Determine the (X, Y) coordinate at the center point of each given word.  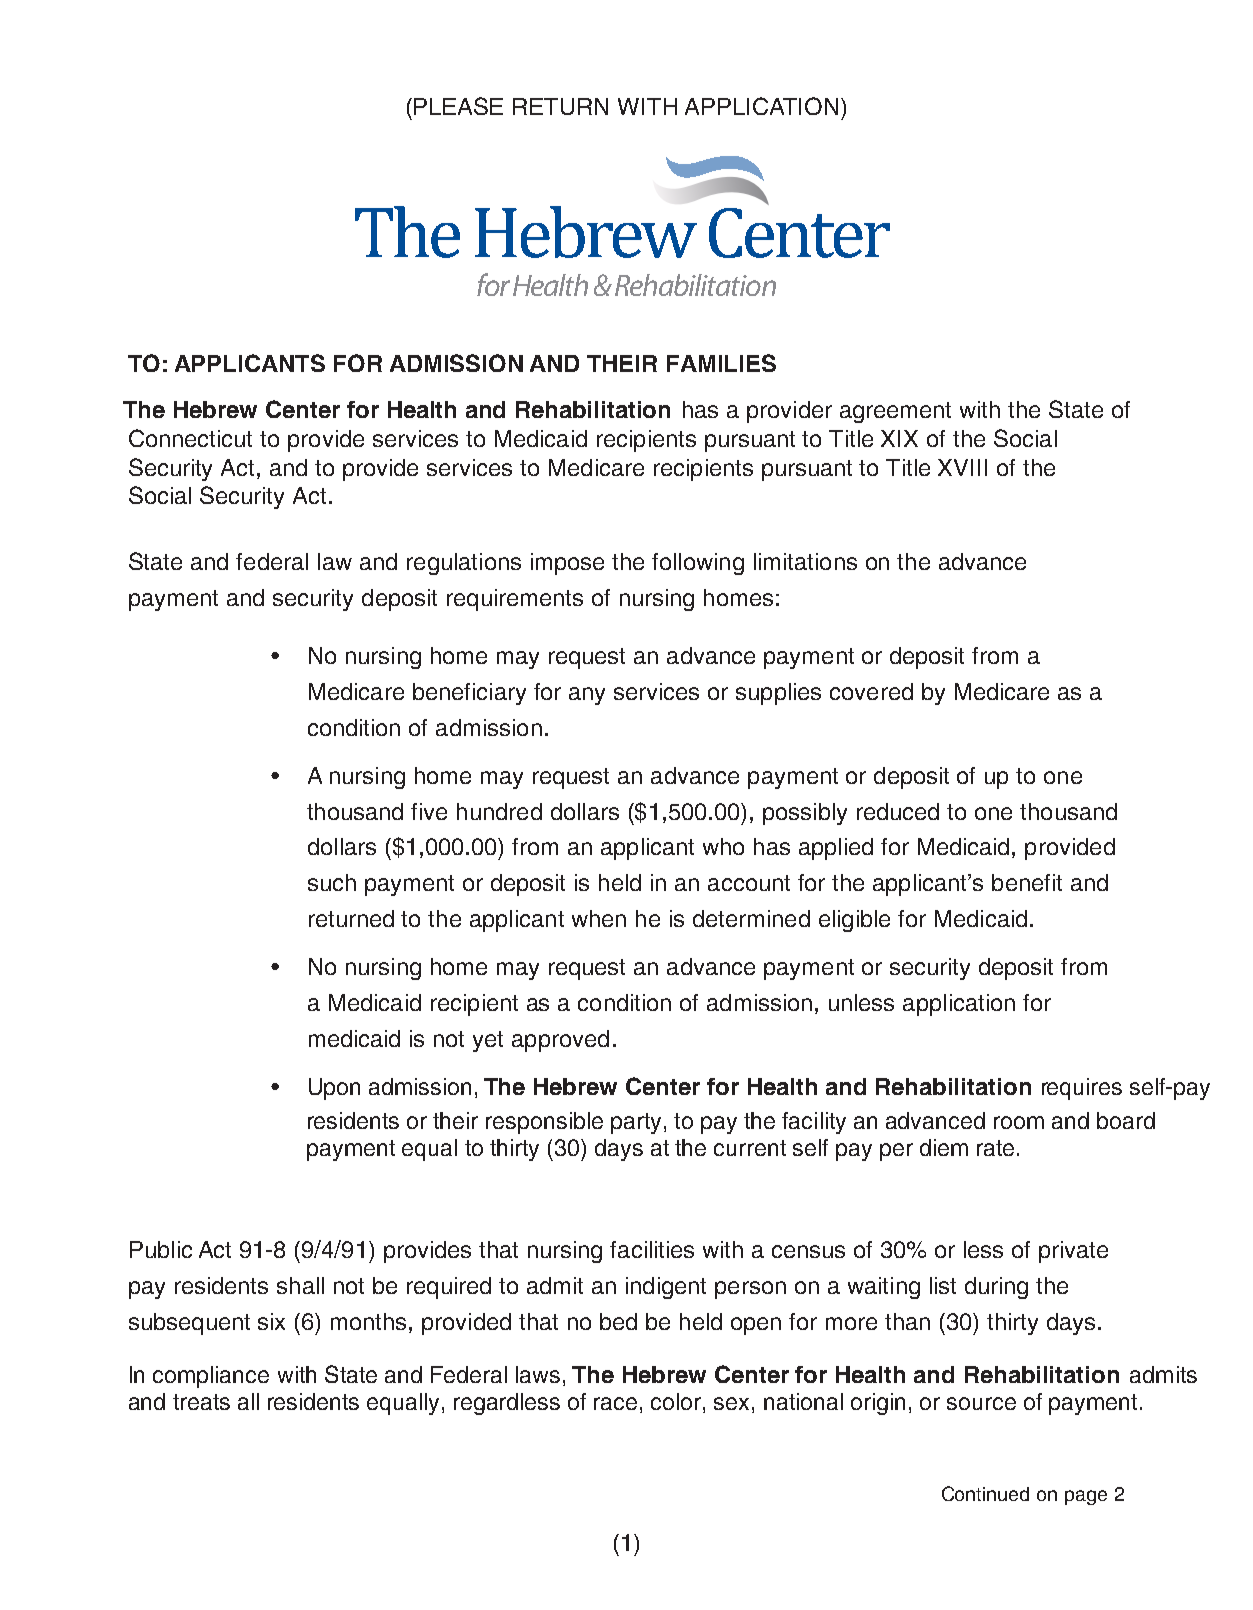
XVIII (962, 467)
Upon (334, 1089)
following (698, 564)
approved (560, 1041)
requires (1082, 1089)
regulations (464, 564)
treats (201, 1402)
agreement (895, 412)
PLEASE (458, 106)
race (615, 1403)
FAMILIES (721, 363)
